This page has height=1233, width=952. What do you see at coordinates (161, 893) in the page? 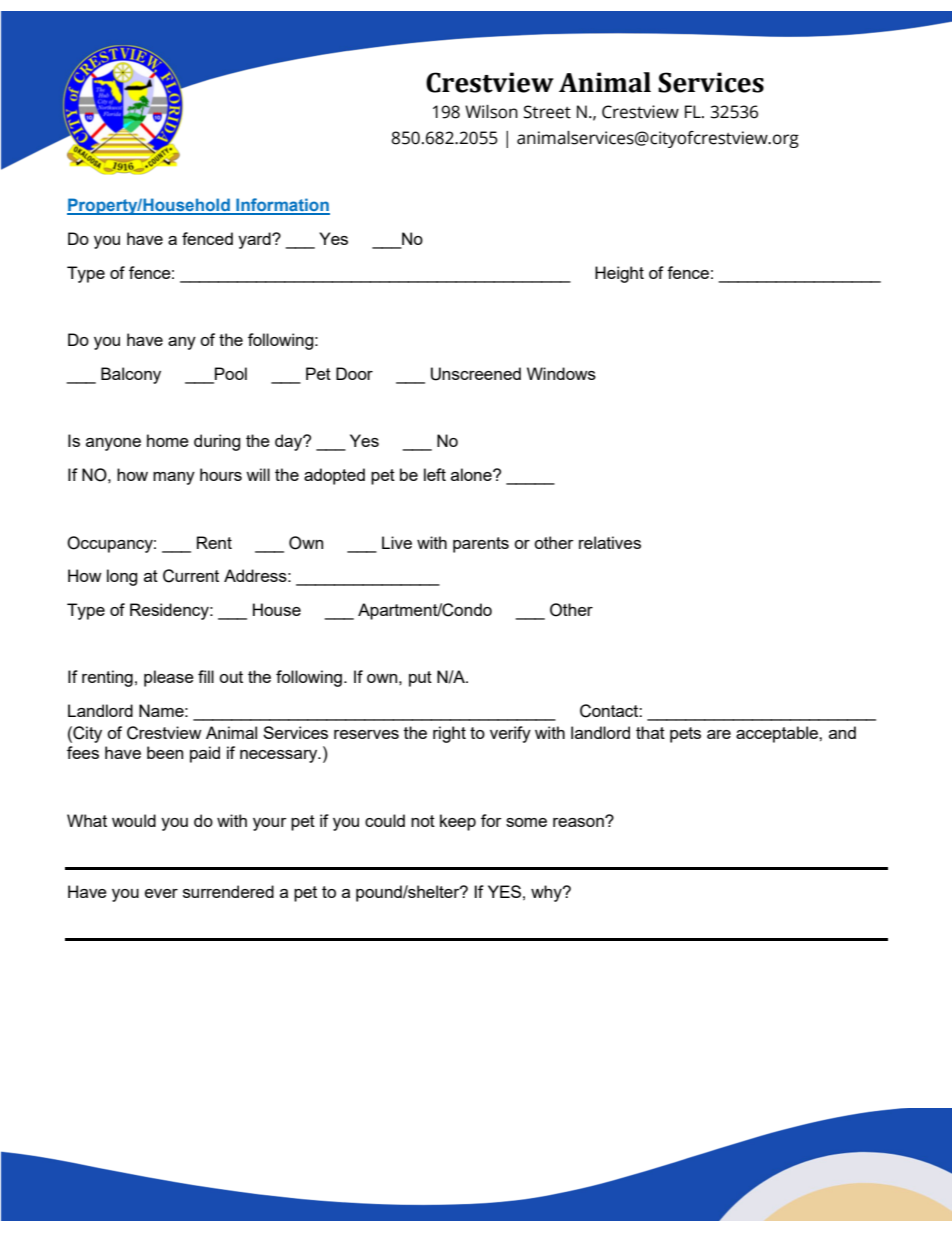
I see `ever` at bounding box center [161, 893].
